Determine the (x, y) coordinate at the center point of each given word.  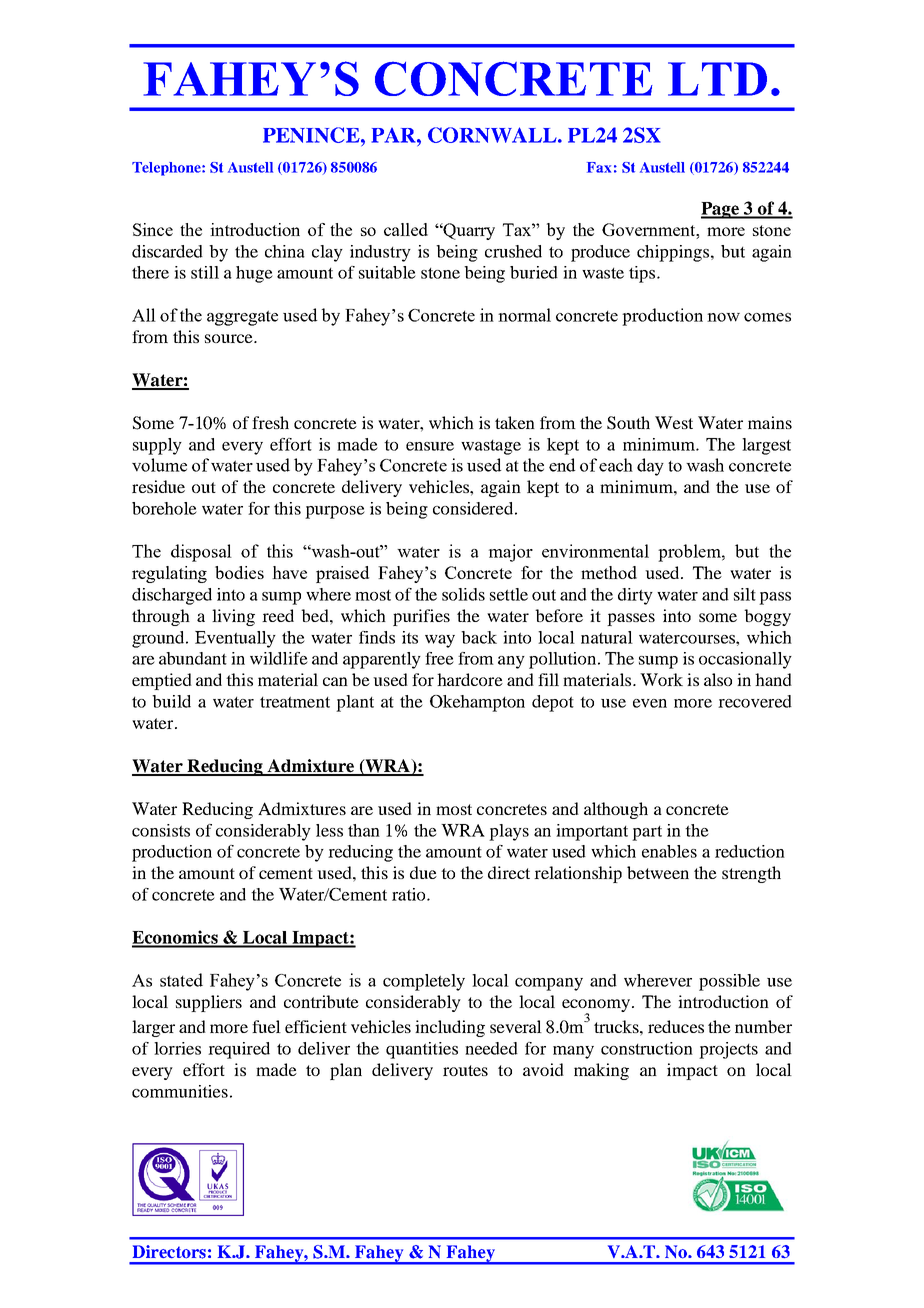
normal (524, 315)
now (723, 317)
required (239, 1050)
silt (745, 594)
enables (669, 851)
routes (465, 1070)
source (230, 338)
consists (161, 830)
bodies (239, 572)
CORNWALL (493, 135)
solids (463, 594)
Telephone (167, 169)
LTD (717, 79)
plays (509, 832)
